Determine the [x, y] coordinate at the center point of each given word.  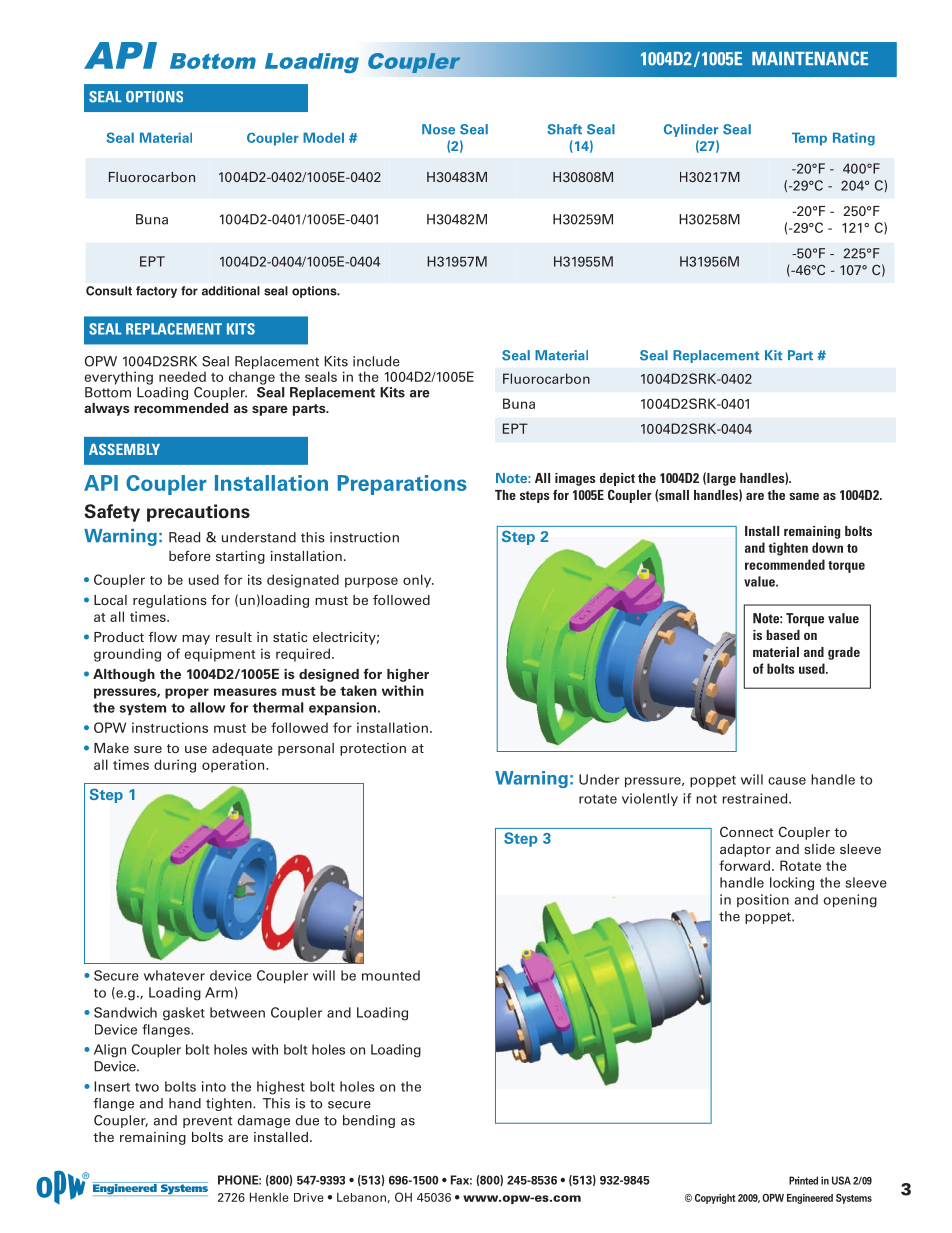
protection [373, 749]
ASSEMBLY [124, 449]
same [804, 496]
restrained [756, 798]
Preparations [402, 485]
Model [323, 137]
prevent [207, 1122]
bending [369, 1121]
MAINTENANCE [810, 58]
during [175, 766]
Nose [438, 129]
